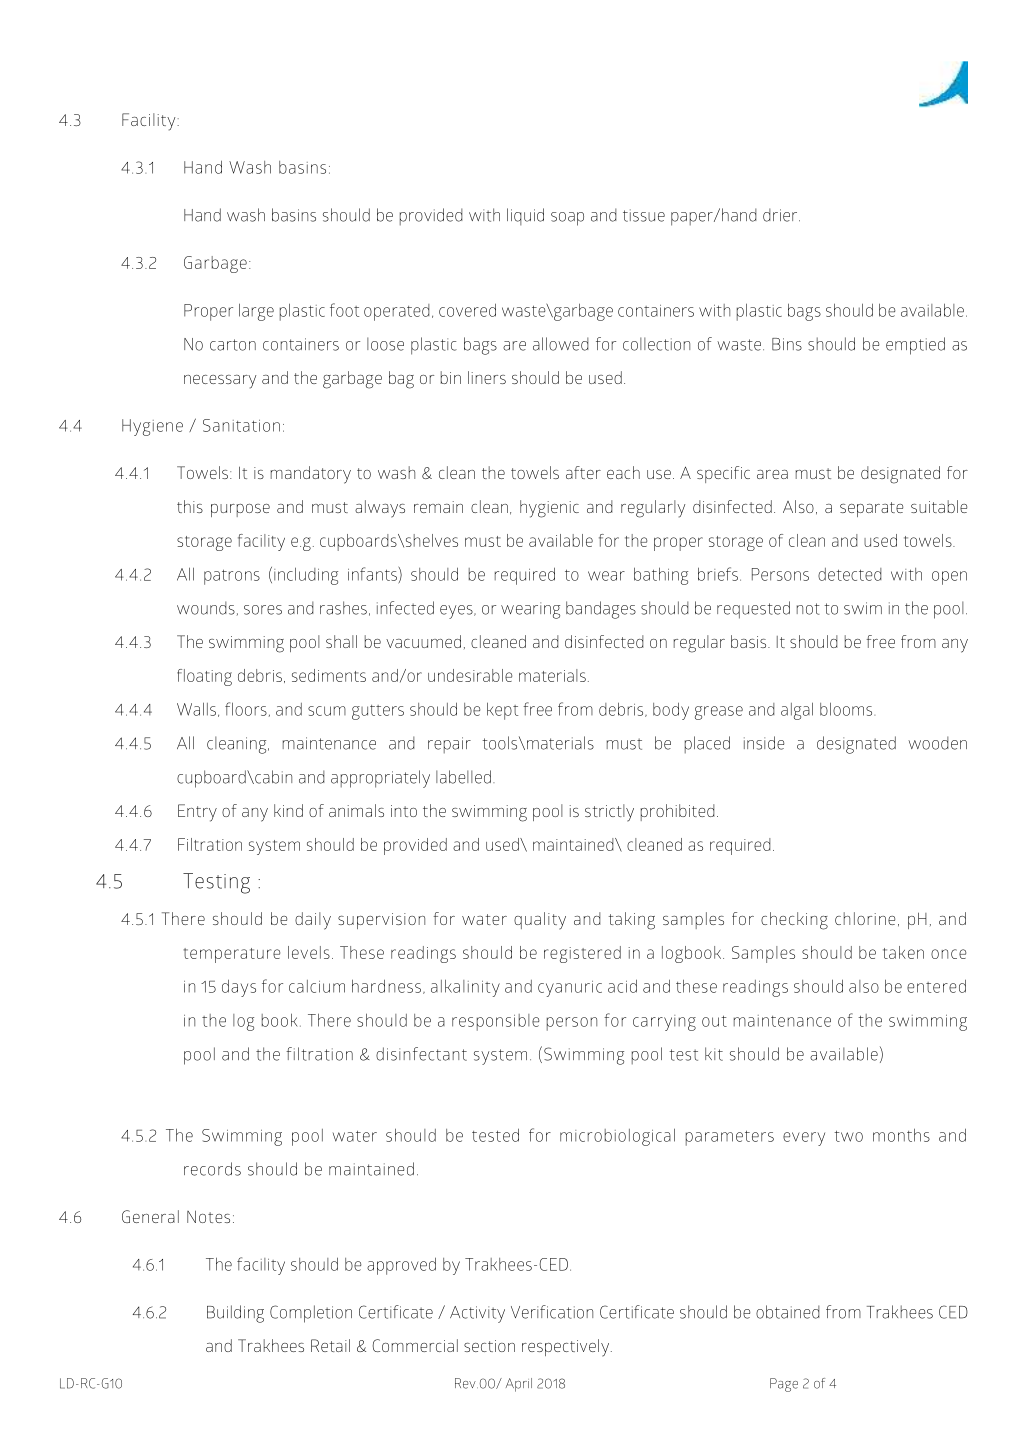  I want to click on respectively, so click(567, 1348).
